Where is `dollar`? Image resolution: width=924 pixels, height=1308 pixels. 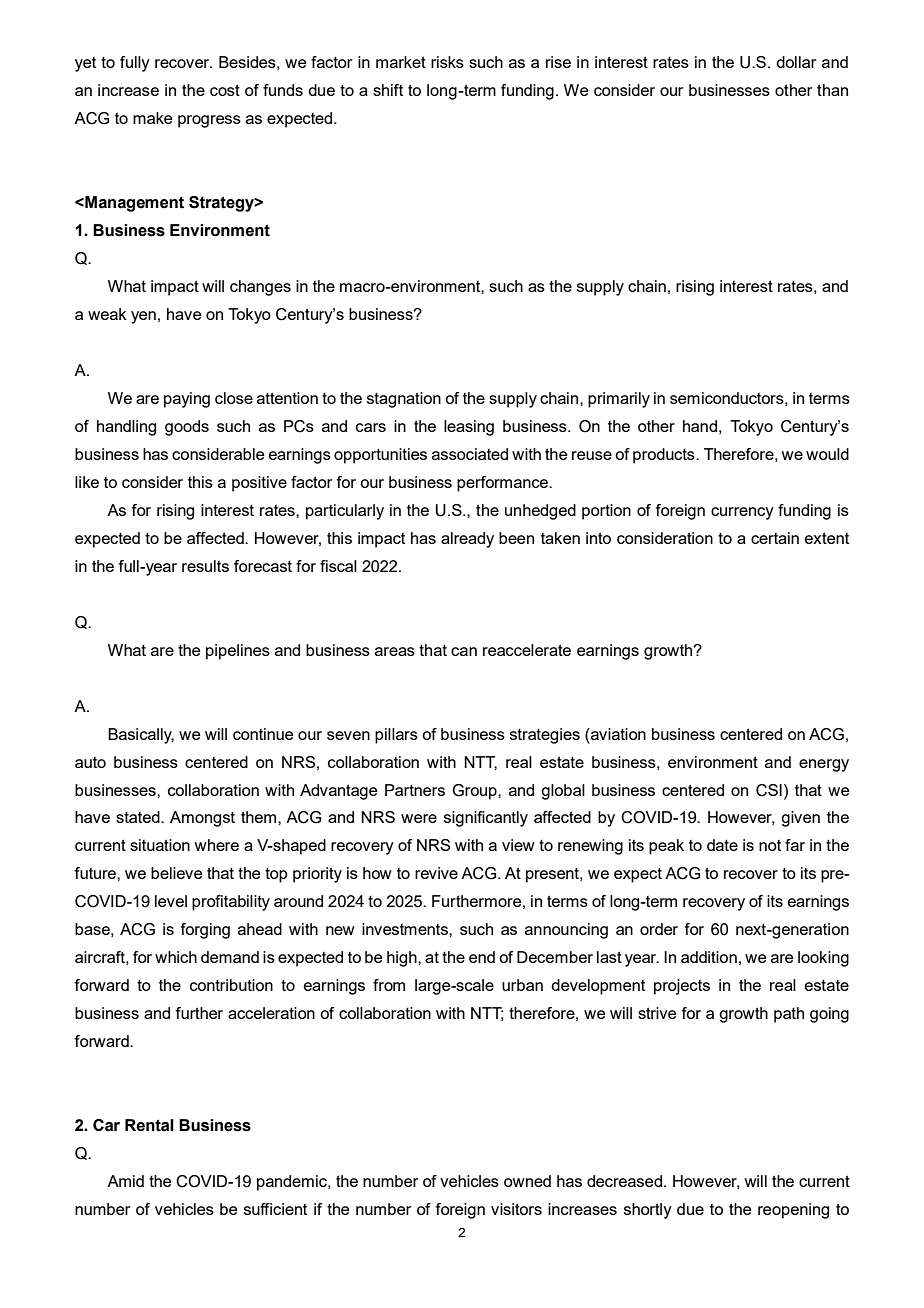
dollar is located at coordinates (796, 62).
